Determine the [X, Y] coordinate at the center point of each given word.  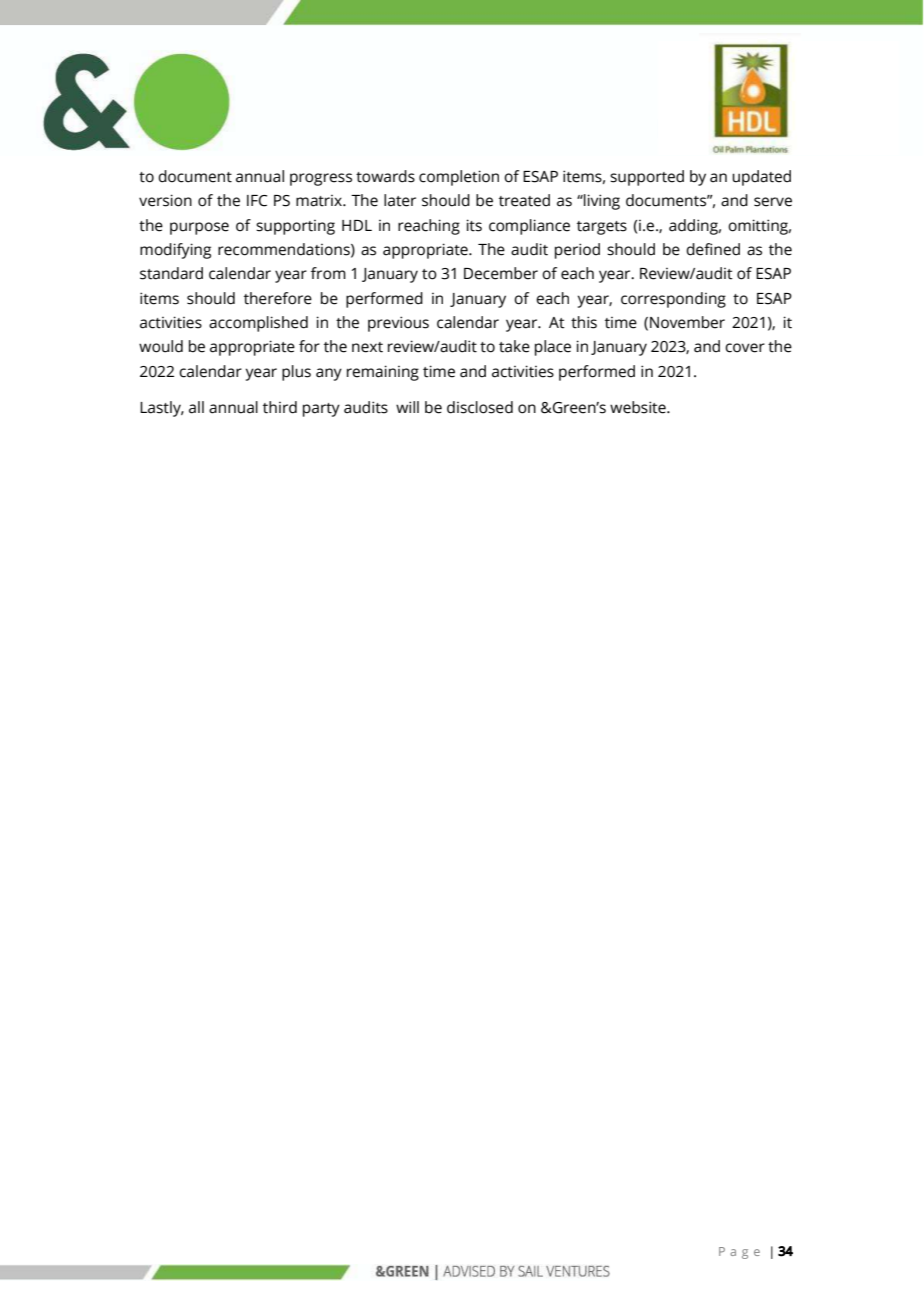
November [687, 322]
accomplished [258, 324]
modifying [175, 251]
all [196, 407]
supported [647, 178]
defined [713, 249]
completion [459, 178]
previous [398, 324]
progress [321, 179]
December [501, 273]
